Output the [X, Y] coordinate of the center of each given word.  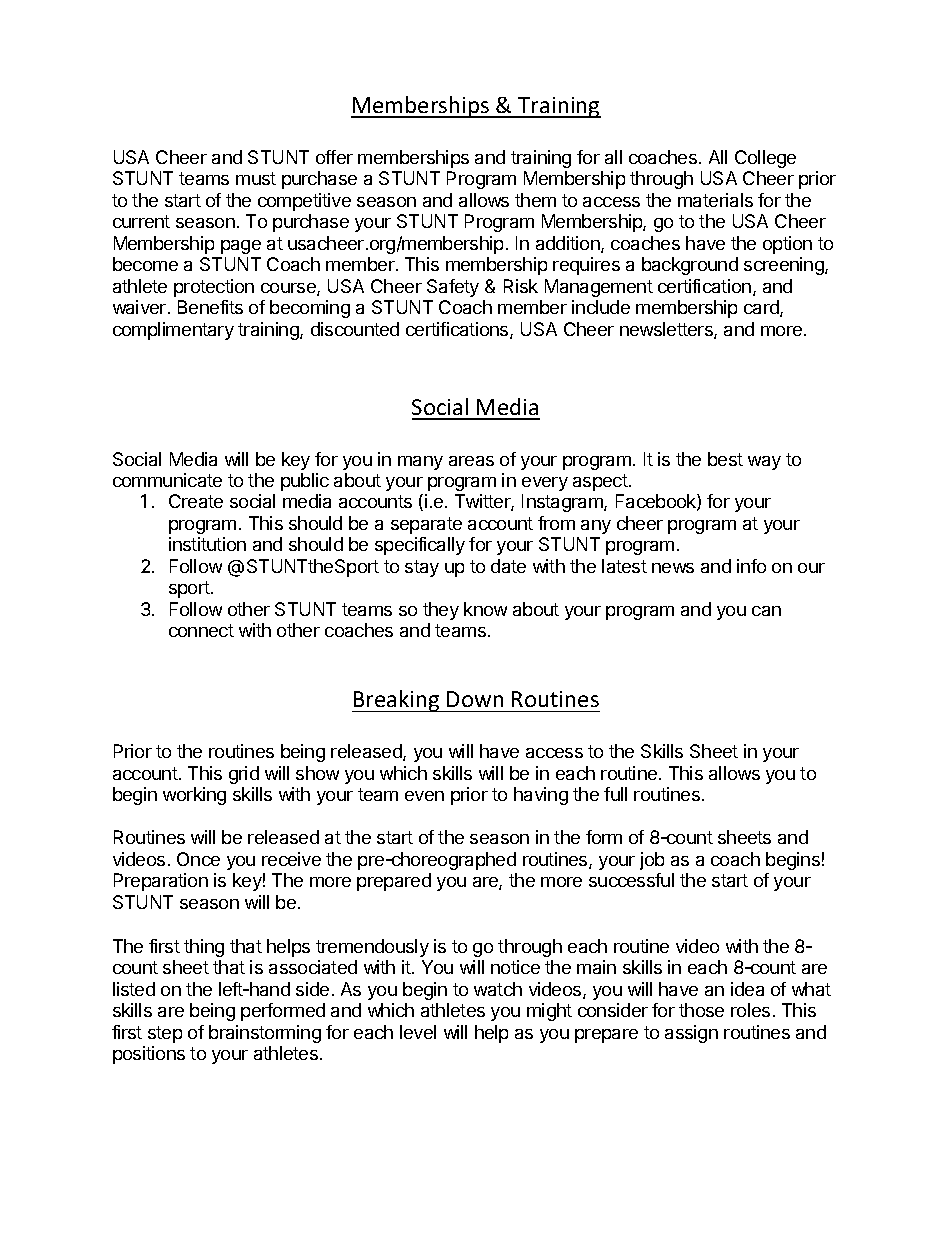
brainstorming [265, 1034]
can [766, 611]
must [256, 178]
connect [201, 630]
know [485, 609]
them [535, 200]
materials [715, 200]
